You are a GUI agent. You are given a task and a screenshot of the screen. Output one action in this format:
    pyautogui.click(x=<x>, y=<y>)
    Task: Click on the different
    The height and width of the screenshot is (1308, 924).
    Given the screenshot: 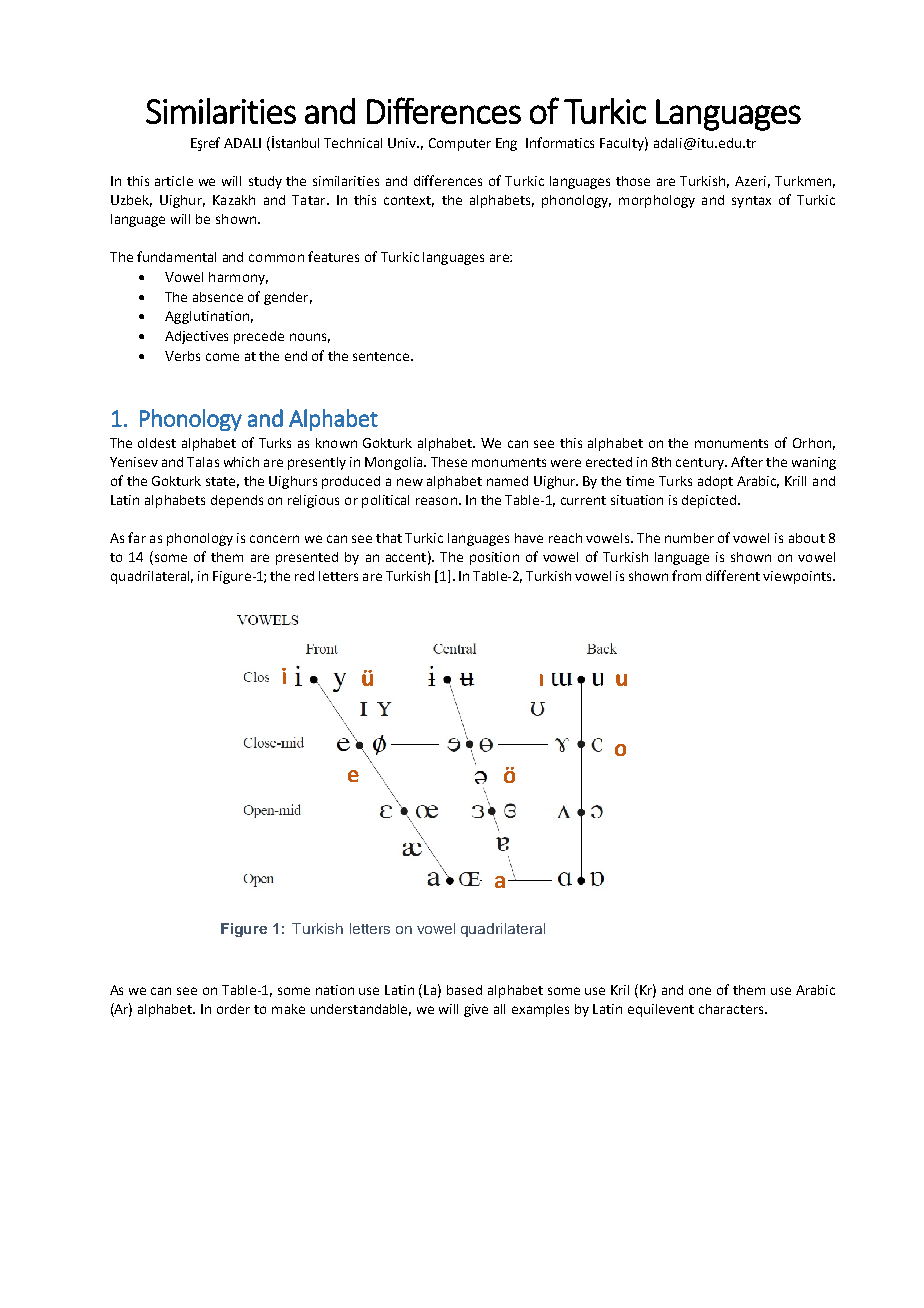 What is the action you would take?
    pyautogui.click(x=733, y=575)
